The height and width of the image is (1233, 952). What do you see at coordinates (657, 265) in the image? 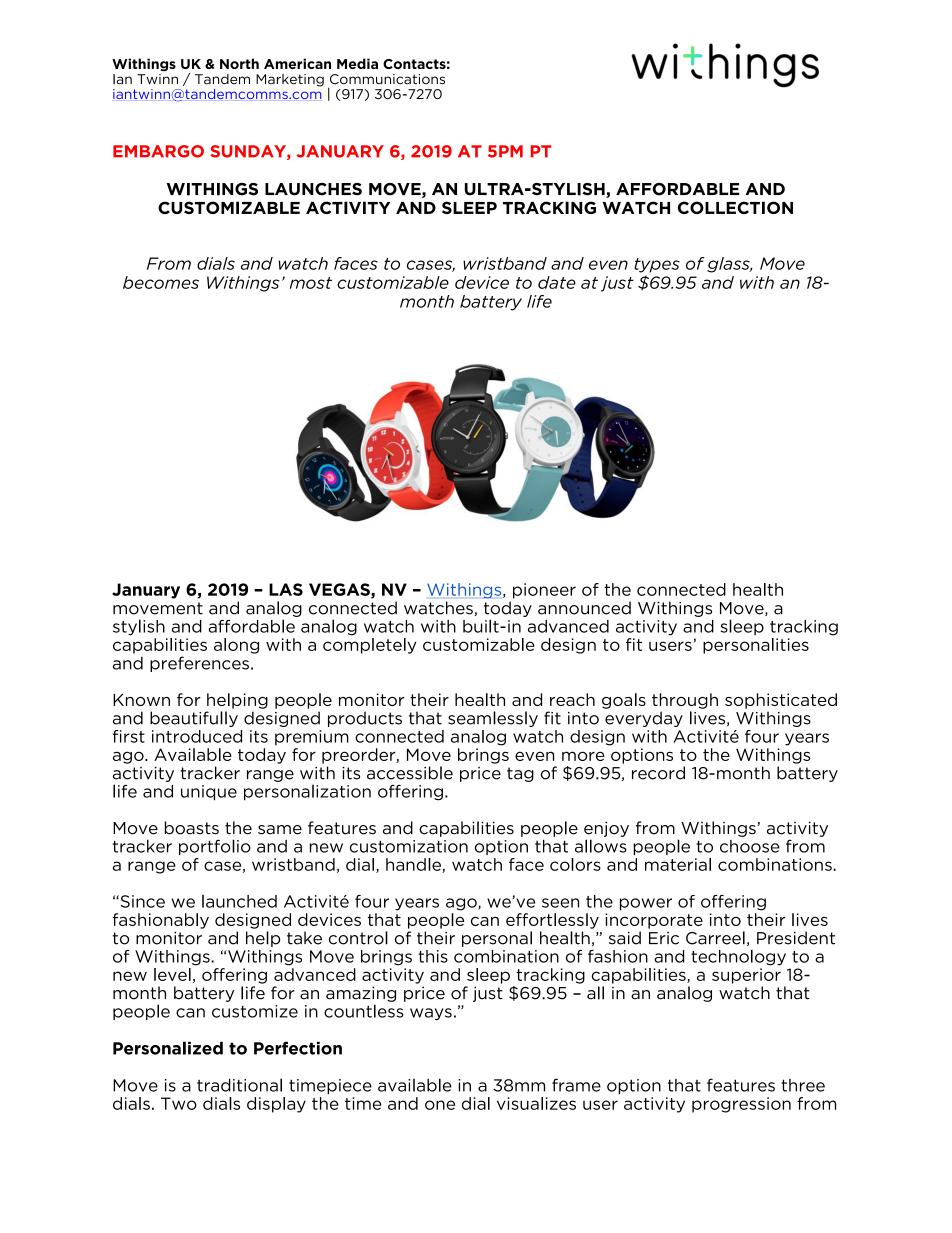
I see `types` at bounding box center [657, 265].
